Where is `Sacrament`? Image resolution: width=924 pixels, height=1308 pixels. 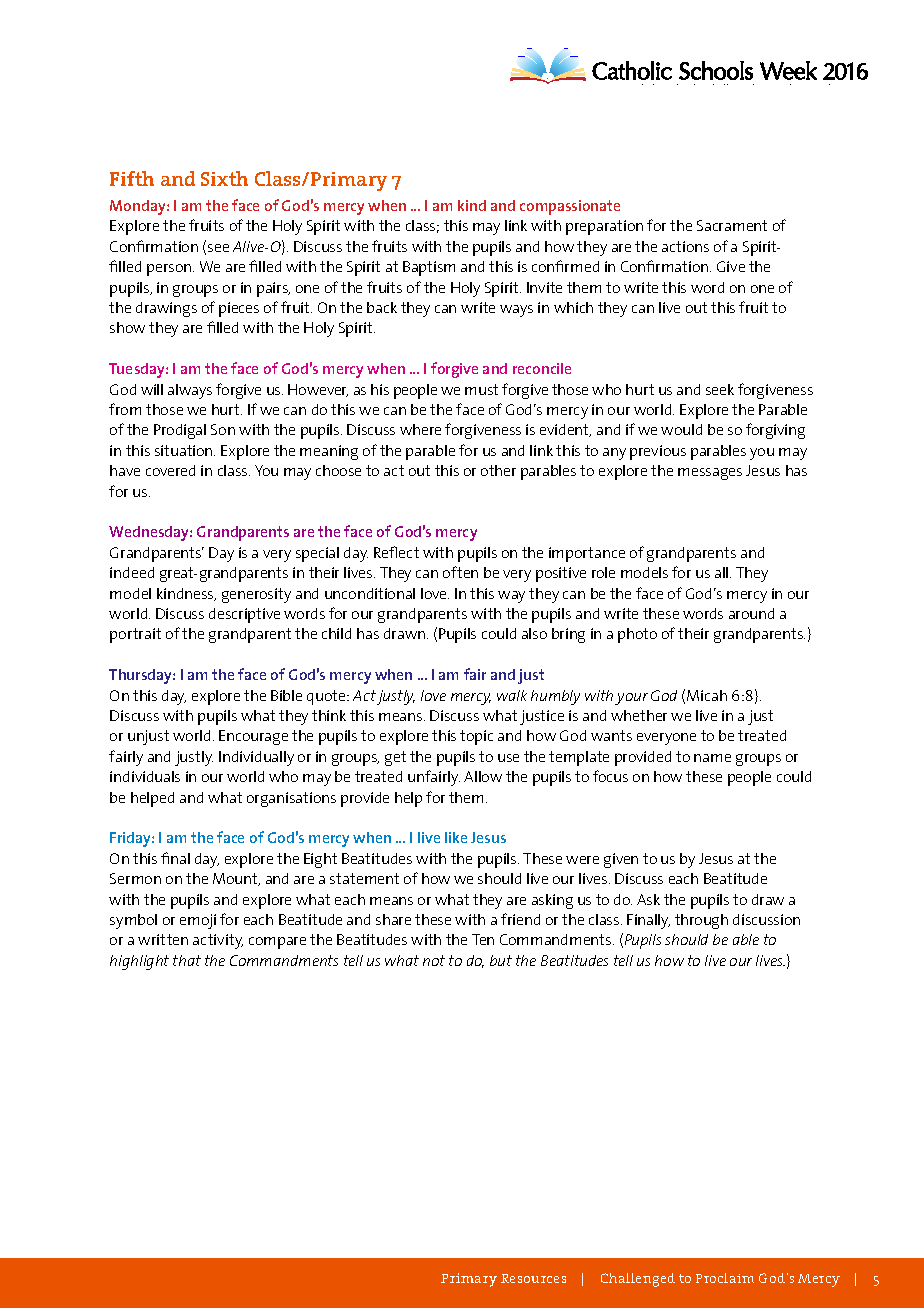 Sacrament is located at coordinates (732, 225).
